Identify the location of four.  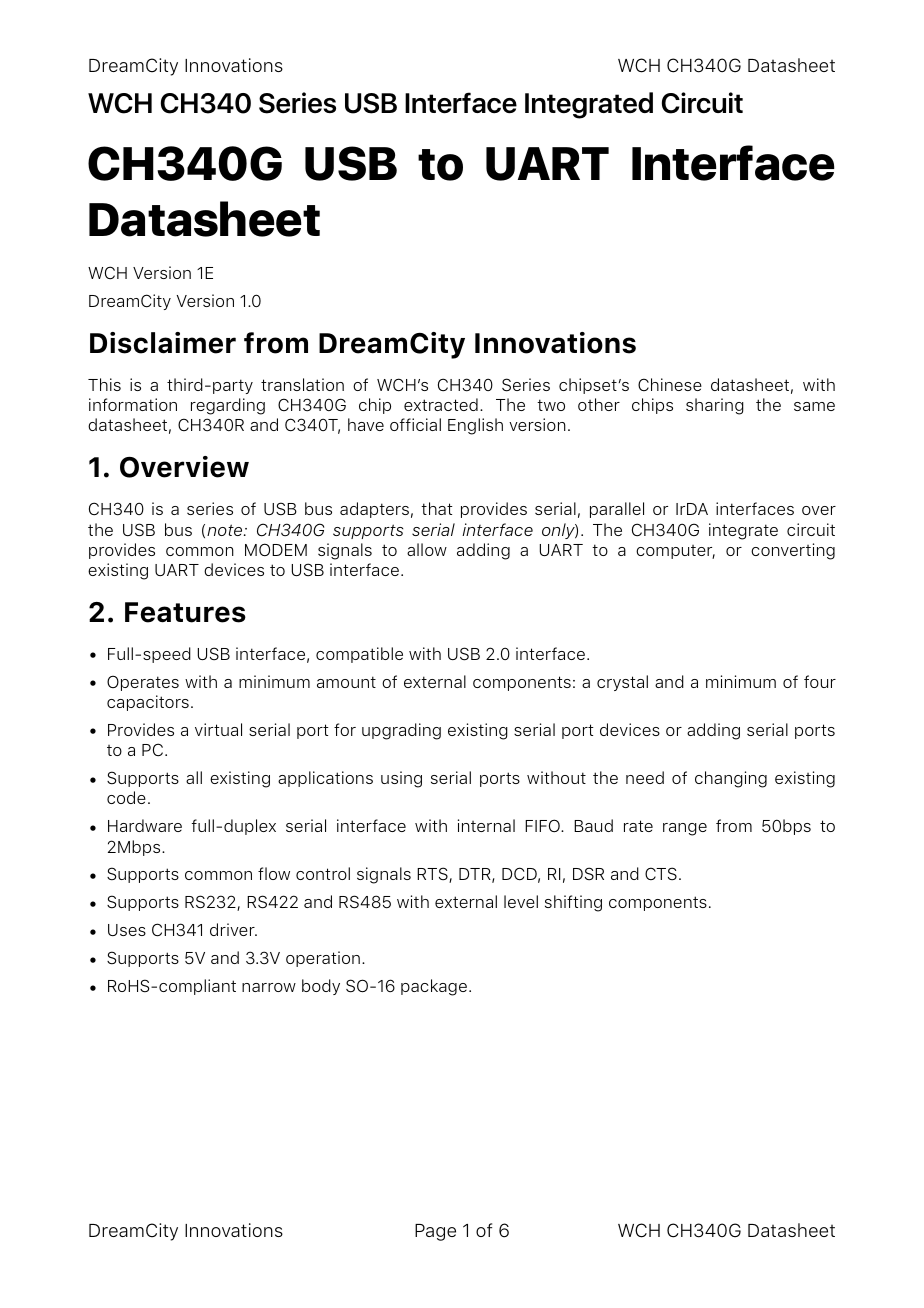
(820, 681).
